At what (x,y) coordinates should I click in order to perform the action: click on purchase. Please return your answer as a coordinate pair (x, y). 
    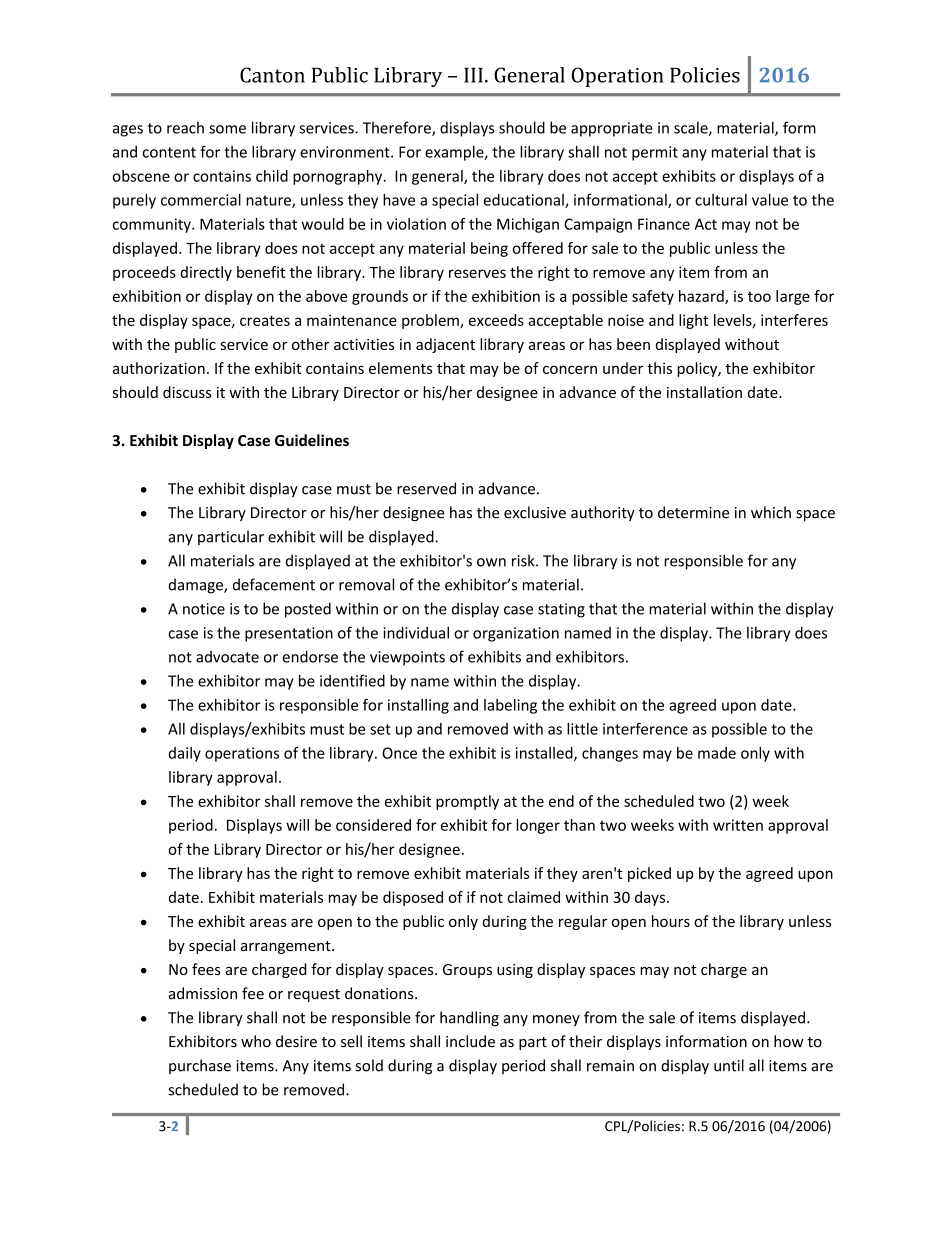
    Looking at the image, I should click on (200, 1066).
